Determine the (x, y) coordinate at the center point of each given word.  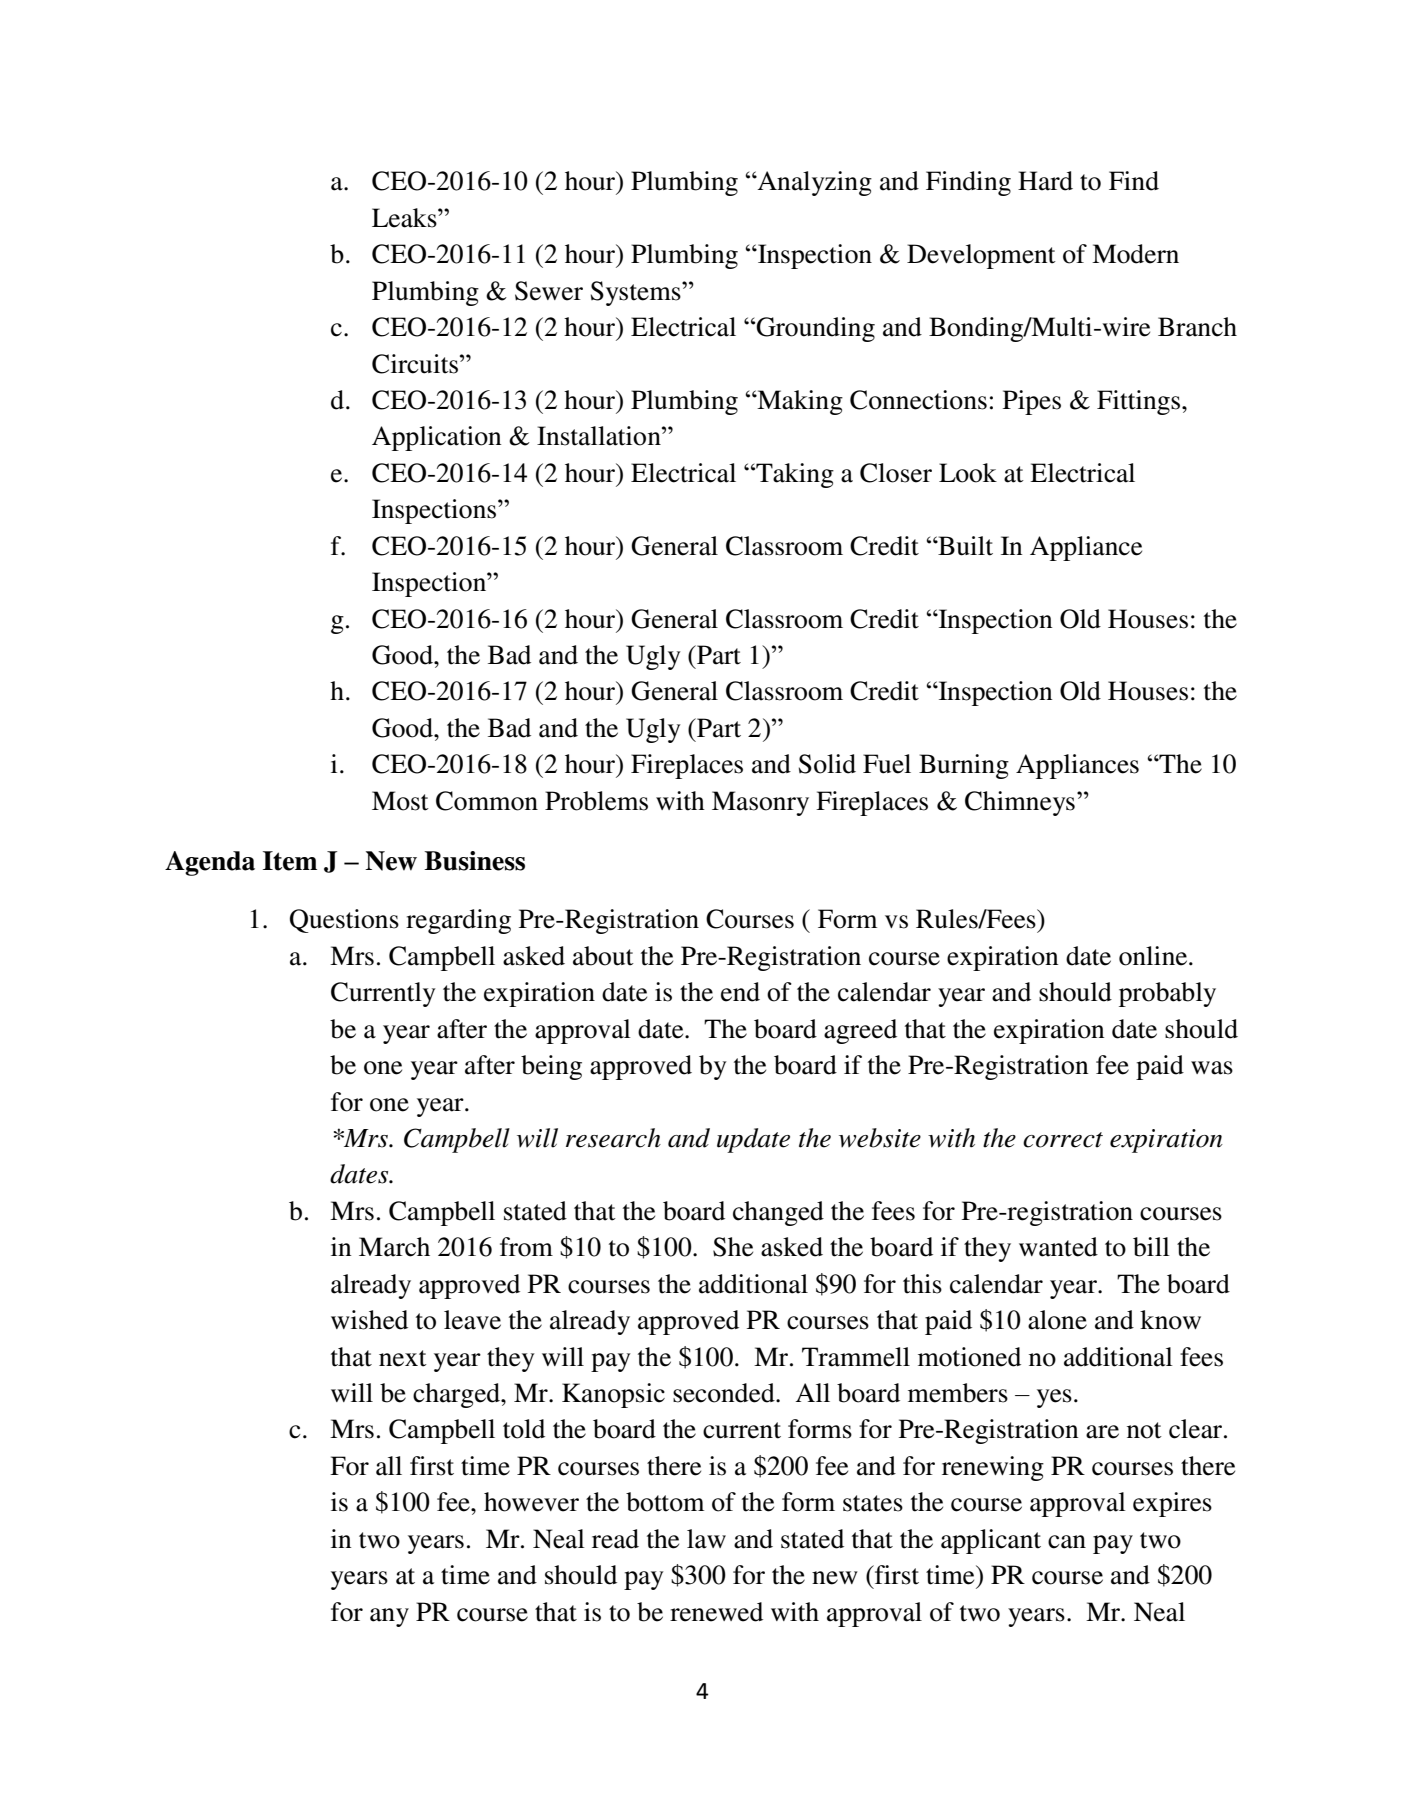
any (389, 1617)
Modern (1135, 254)
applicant (991, 1541)
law (706, 1539)
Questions (344, 921)
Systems (637, 293)
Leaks (405, 218)
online (1154, 956)
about (603, 956)
